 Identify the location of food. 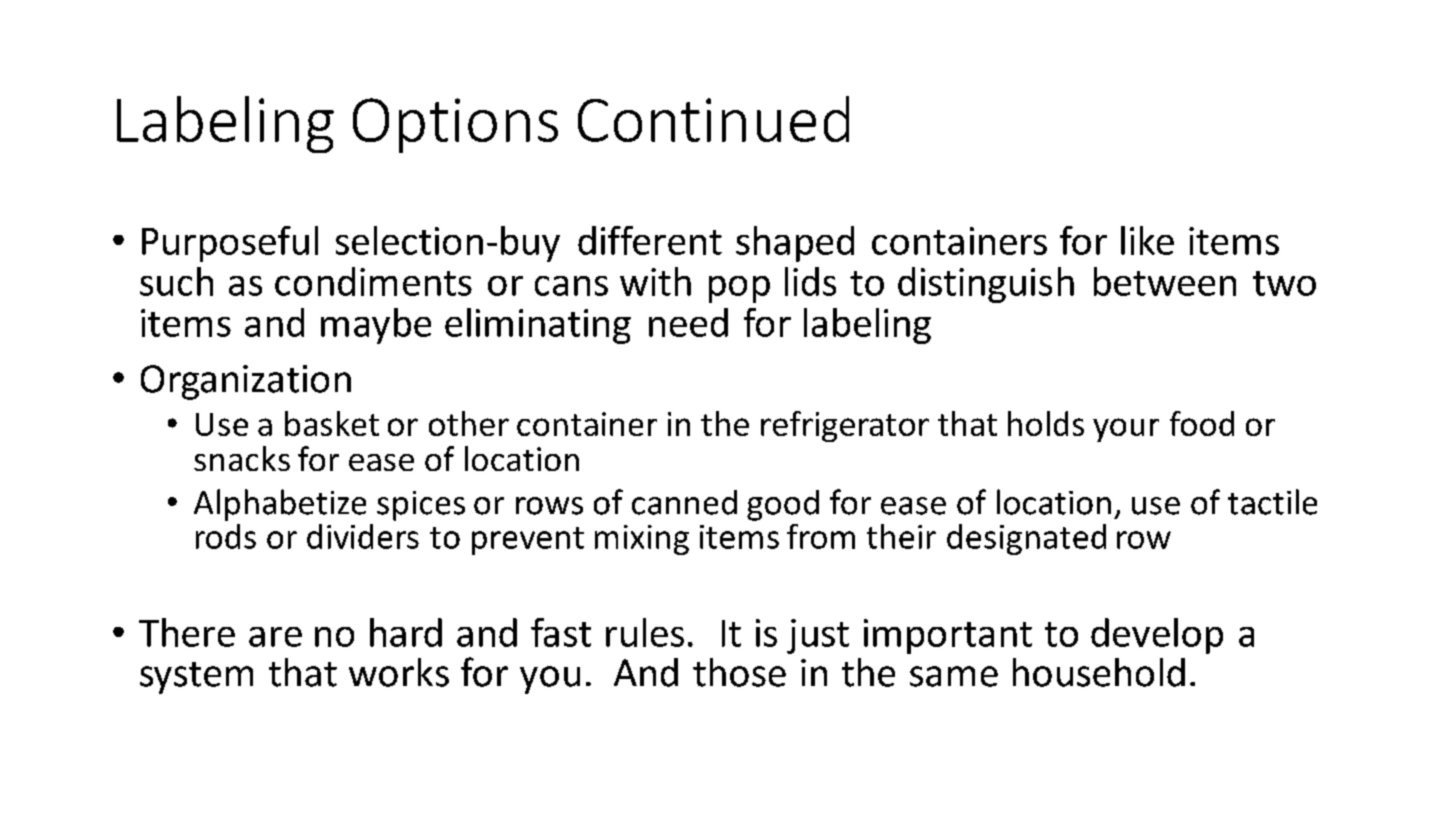
(1202, 423).
